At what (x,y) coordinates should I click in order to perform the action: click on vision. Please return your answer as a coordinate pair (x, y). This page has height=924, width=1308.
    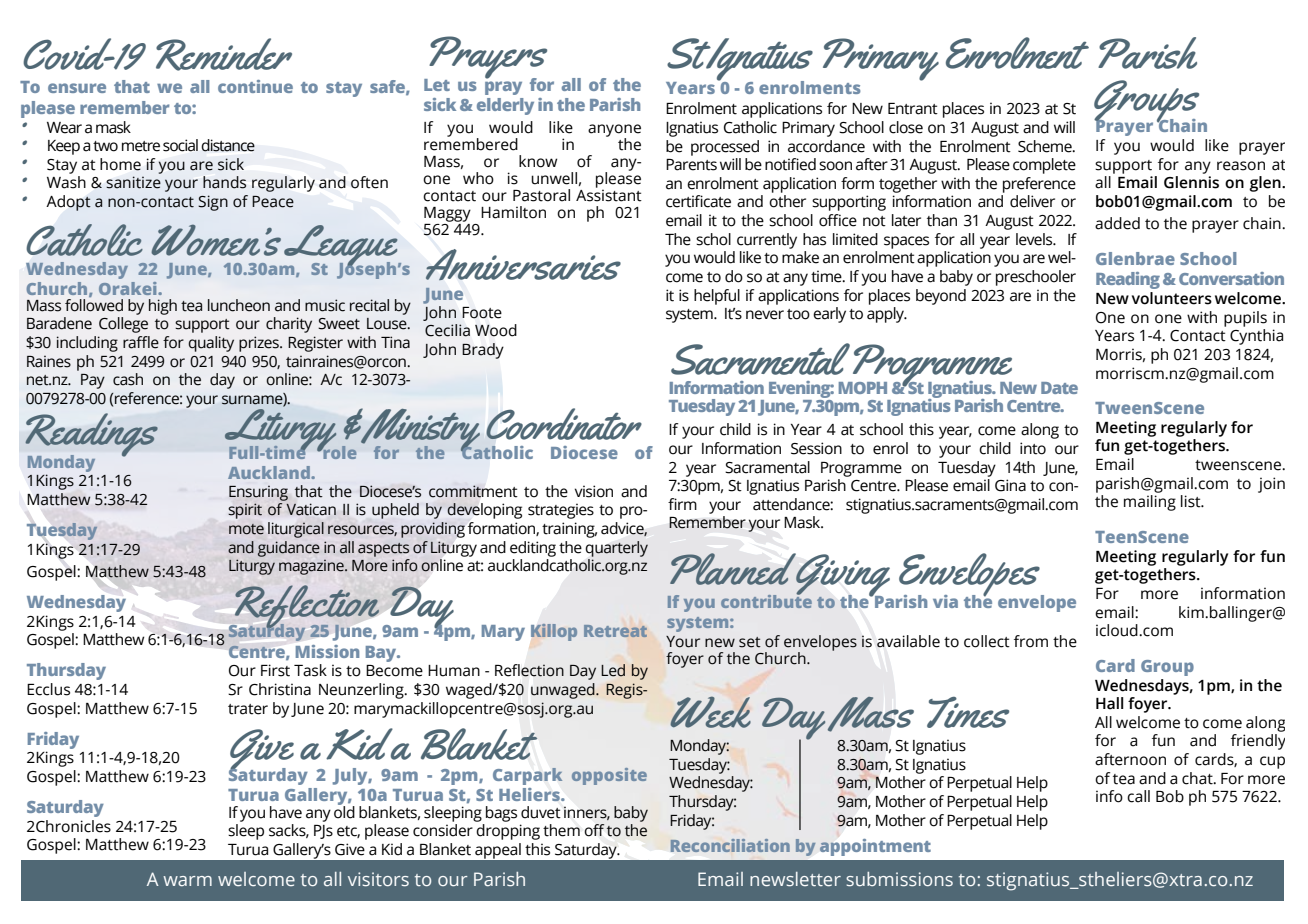
    Looking at the image, I should click on (594, 491).
